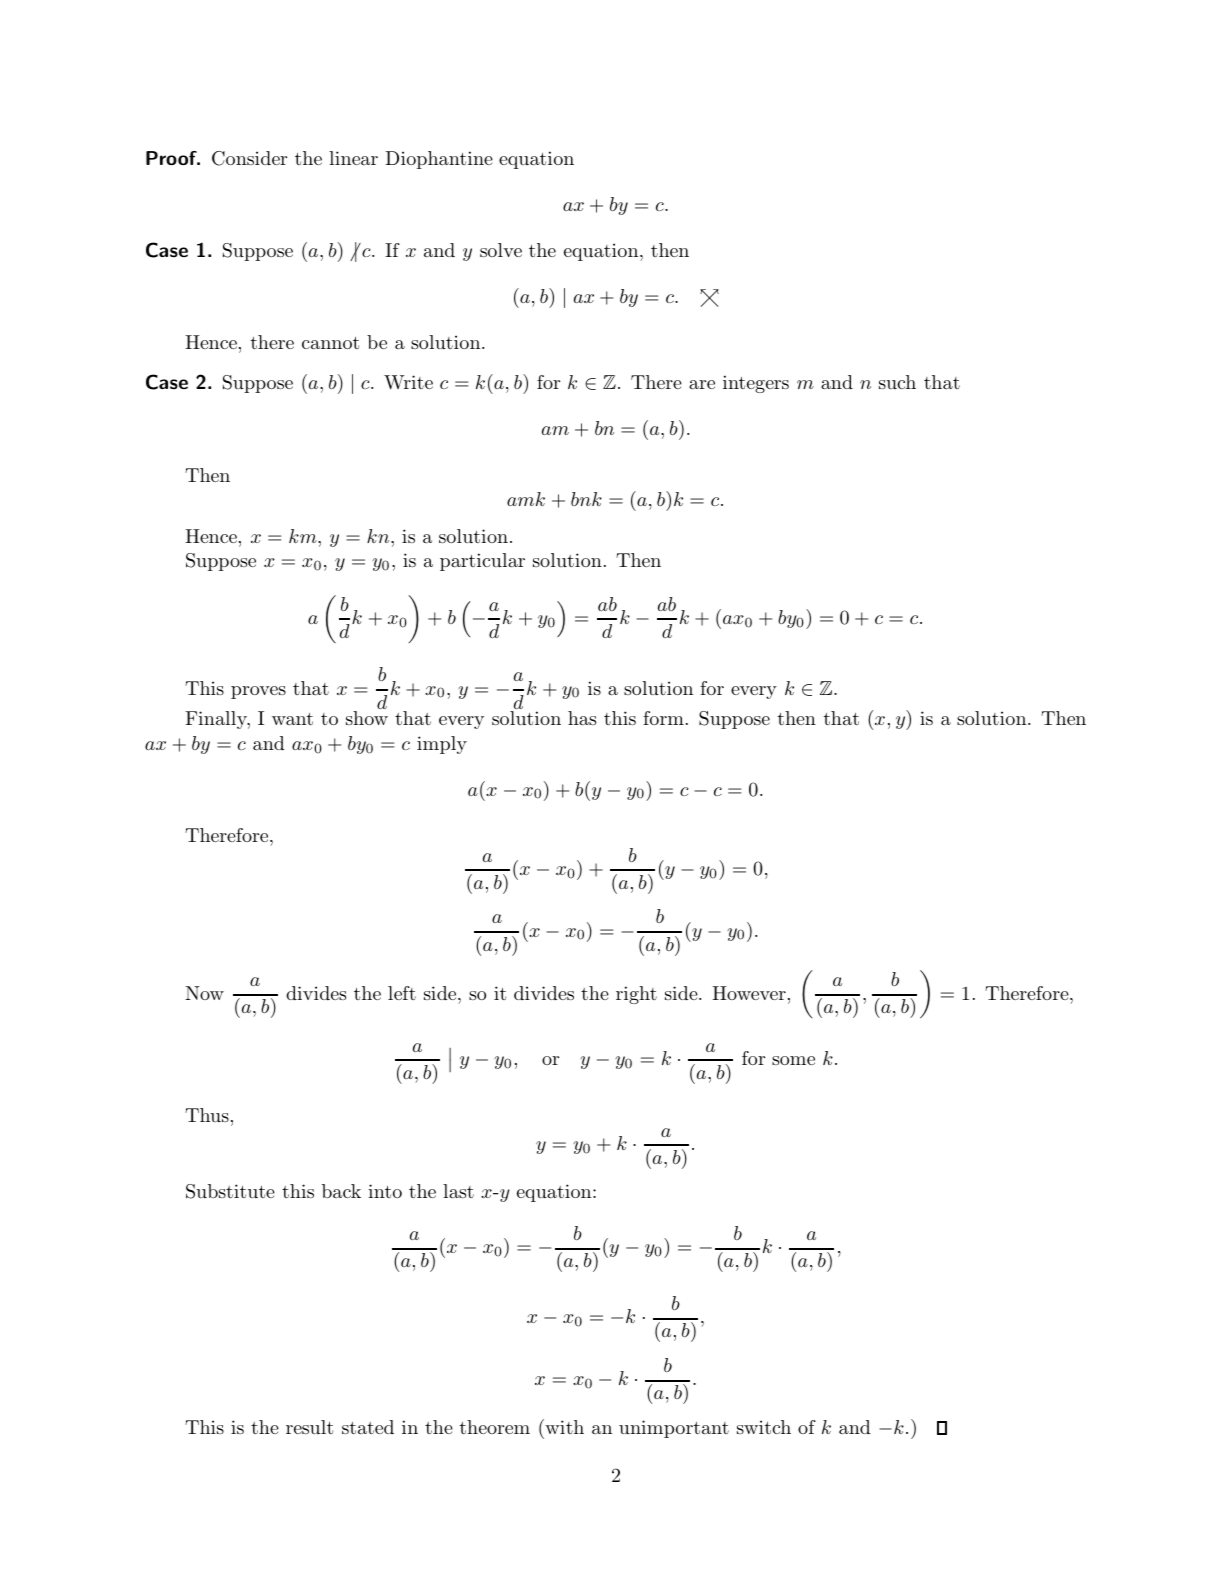 The height and width of the screenshot is (1594, 1232). Describe the element at coordinates (897, 382) in the screenshot. I see `such` at that location.
